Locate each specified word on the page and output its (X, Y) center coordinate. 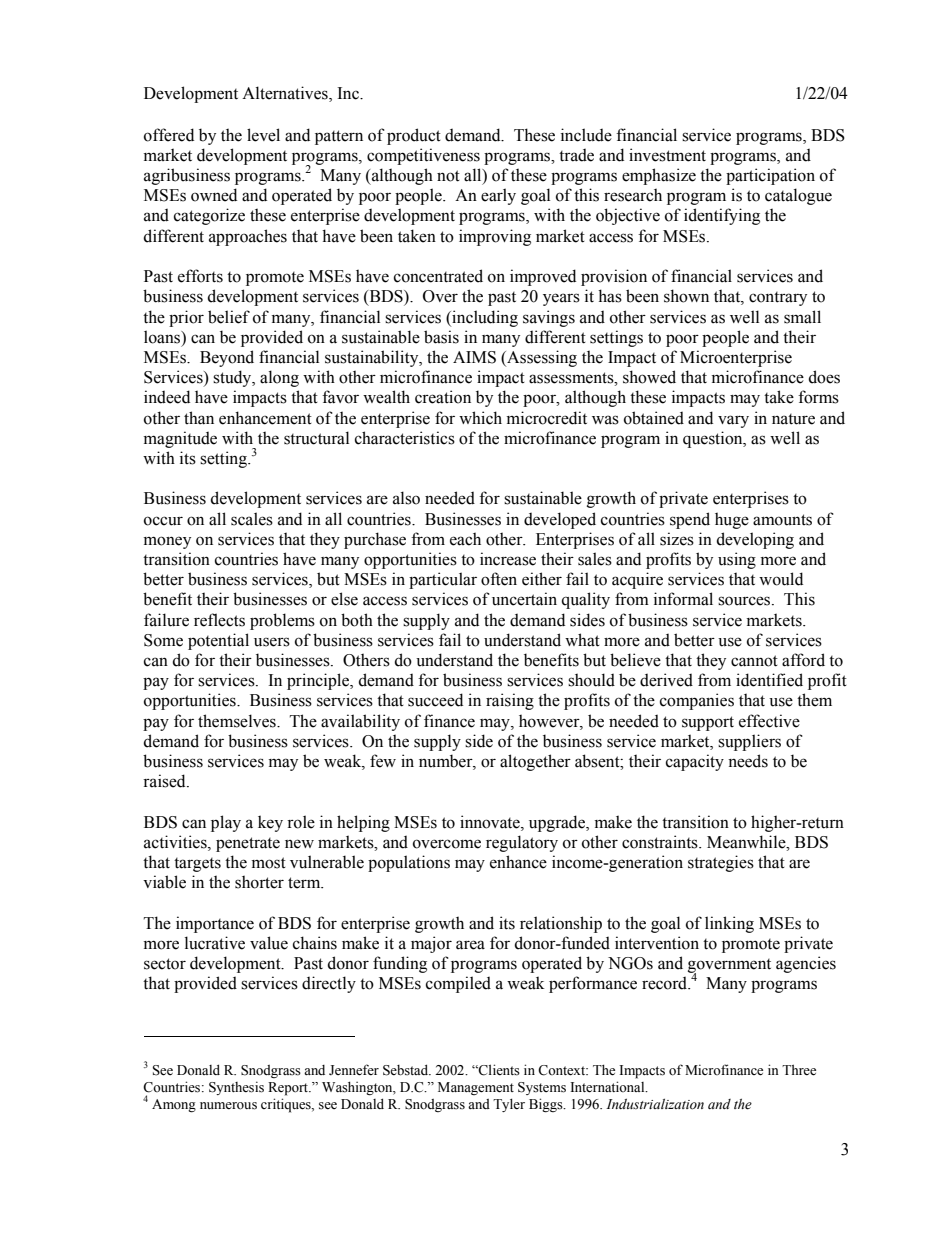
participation (770, 176)
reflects (219, 620)
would (781, 579)
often (499, 579)
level (263, 135)
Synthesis (236, 1088)
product (414, 136)
